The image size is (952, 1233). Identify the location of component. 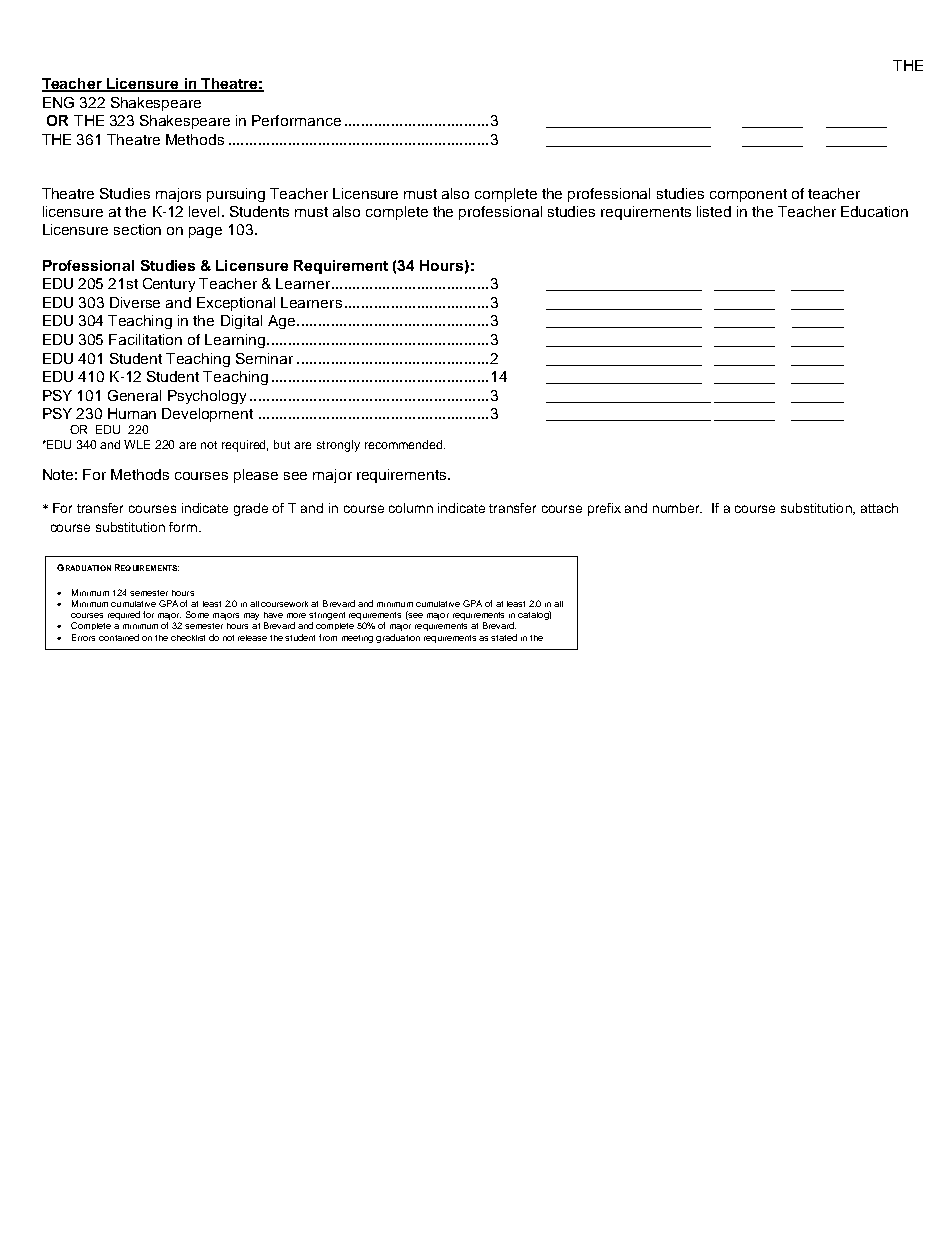
(748, 195).
